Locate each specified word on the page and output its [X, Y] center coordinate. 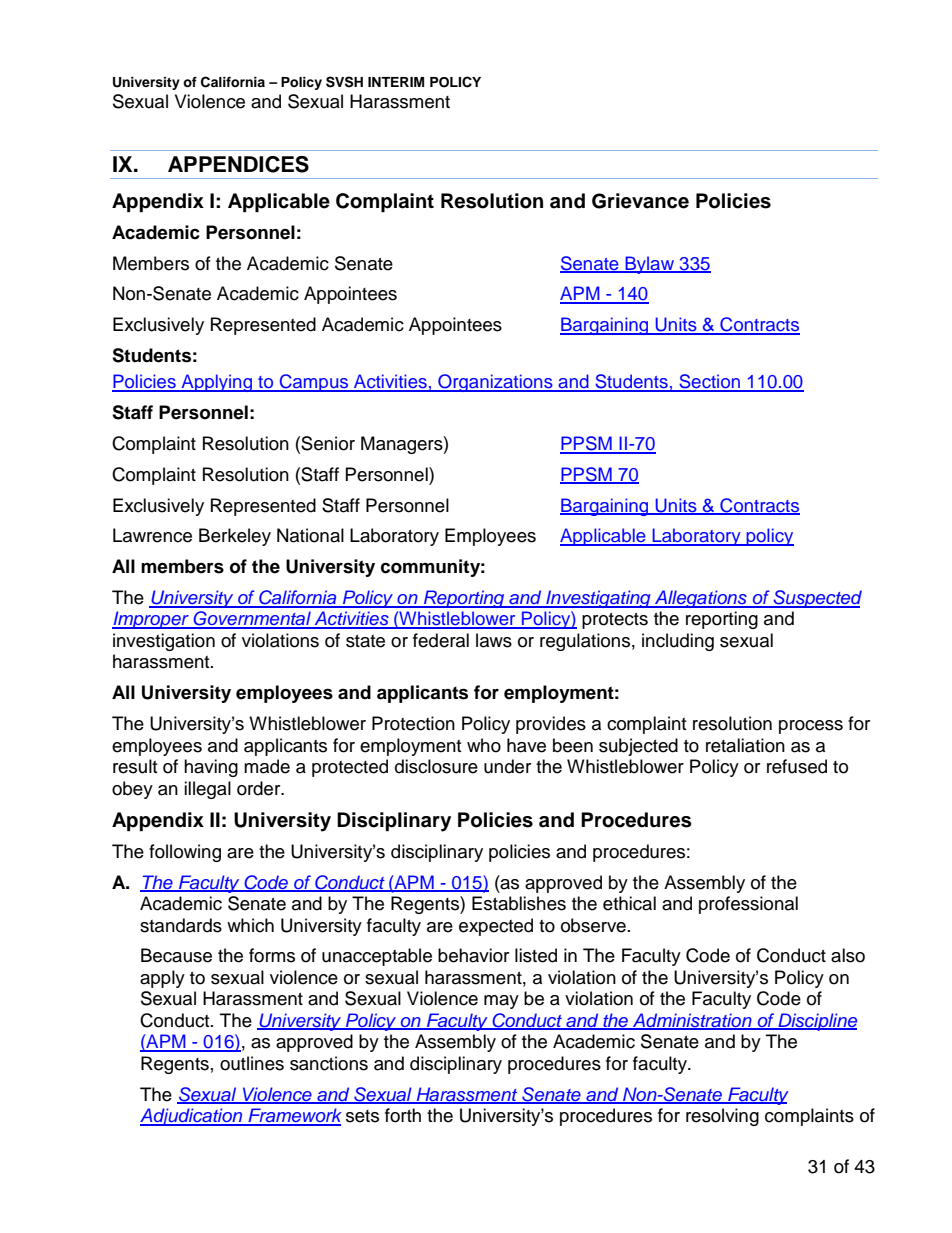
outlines [252, 1063]
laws [494, 640]
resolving [722, 1117]
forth [403, 1115]
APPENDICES [238, 164]
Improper [151, 620]
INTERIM [396, 82]
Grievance [640, 201]
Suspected [816, 599]
